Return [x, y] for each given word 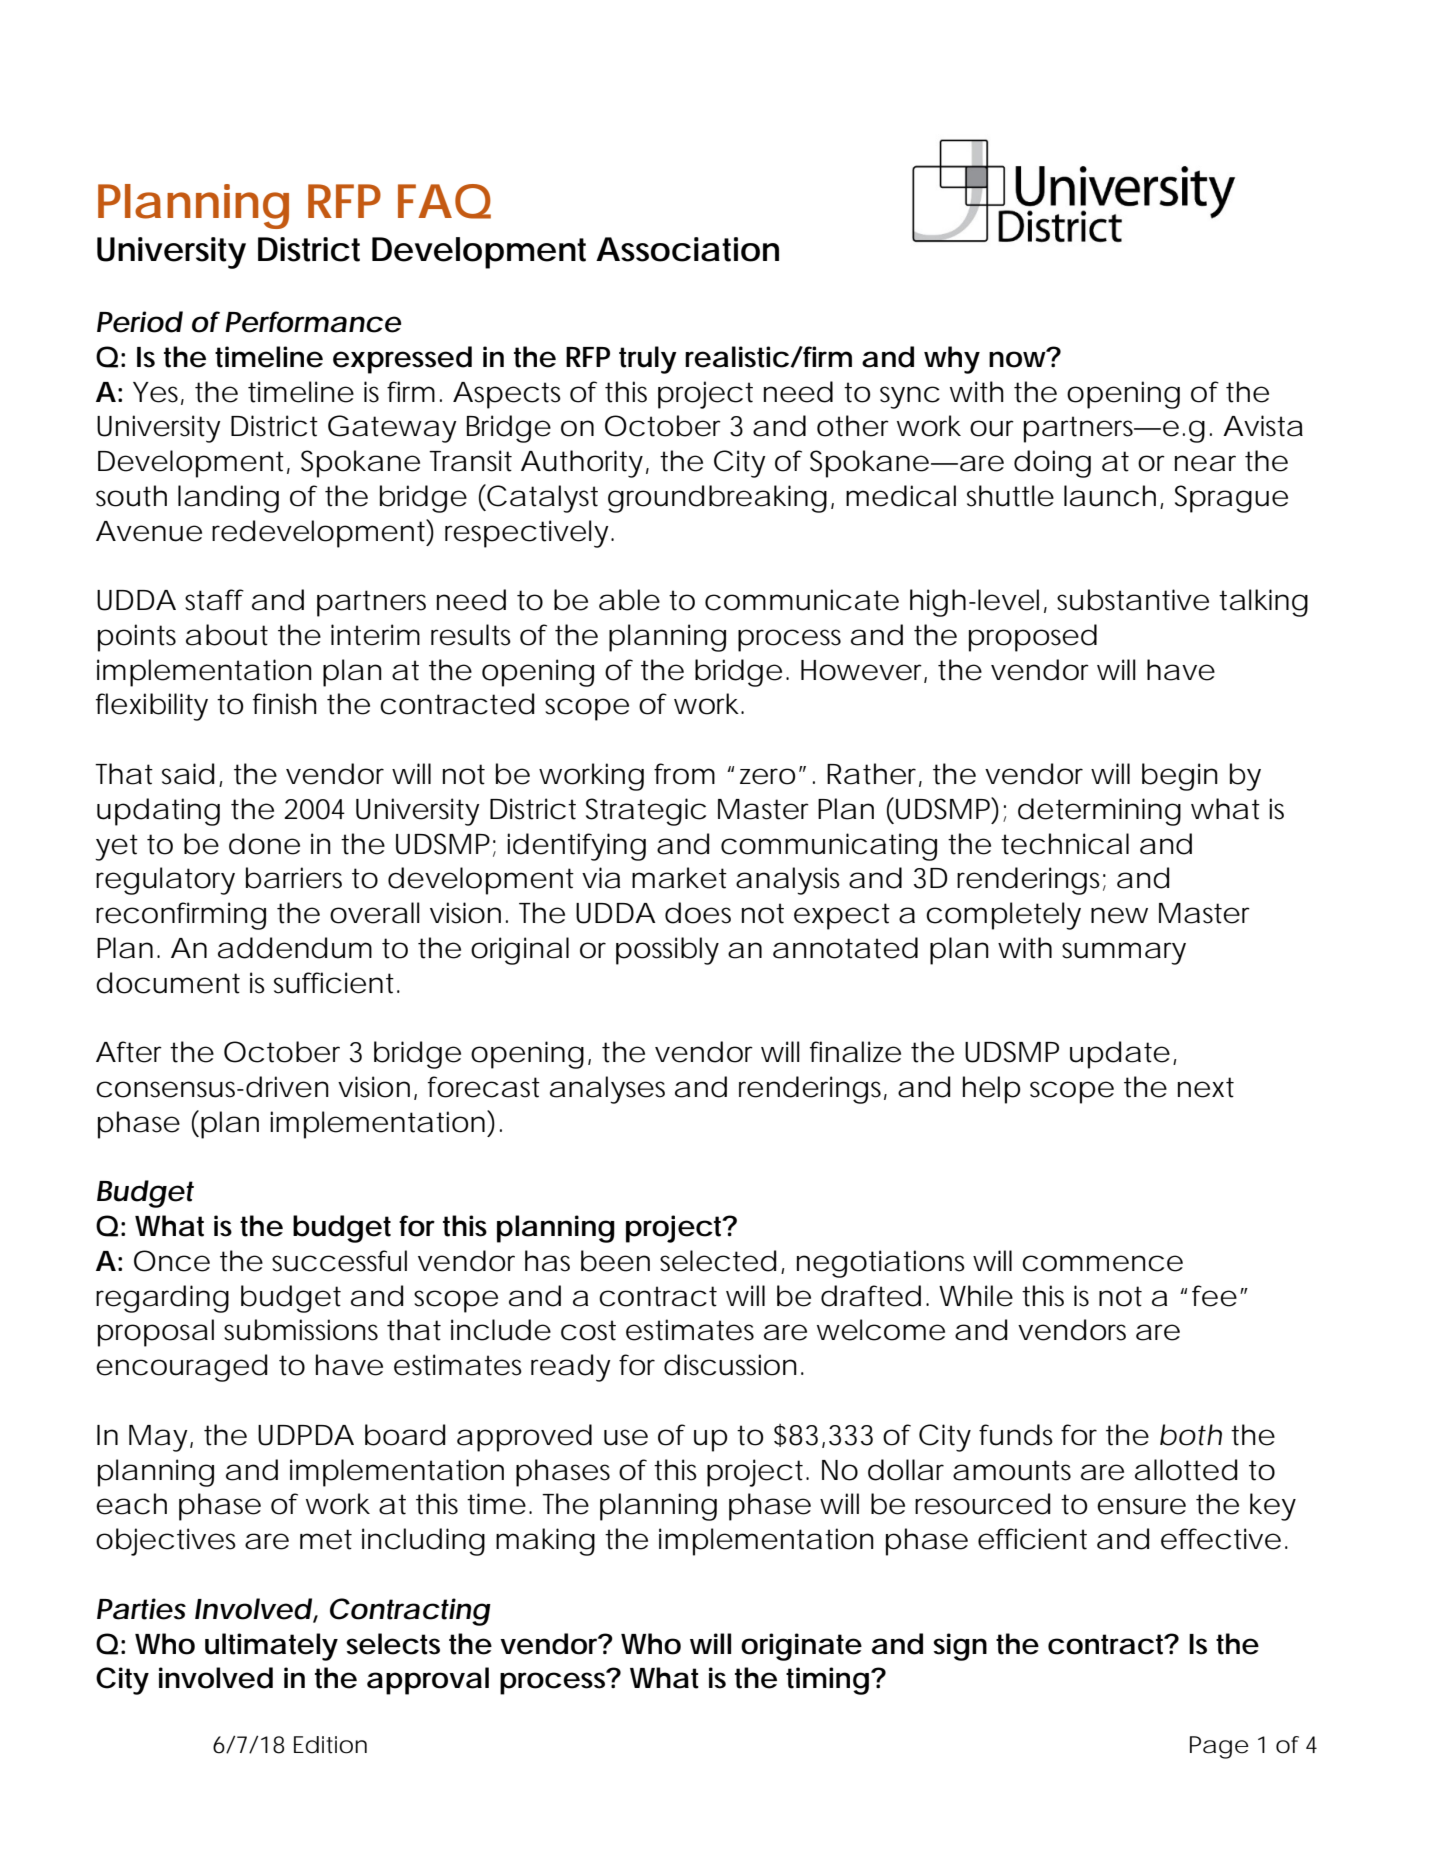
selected [718, 1261]
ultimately [271, 1647]
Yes [158, 393]
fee [1214, 1296]
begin [1180, 777]
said [188, 774]
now [1019, 358]
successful [339, 1261]
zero [768, 776]
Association [687, 249]
